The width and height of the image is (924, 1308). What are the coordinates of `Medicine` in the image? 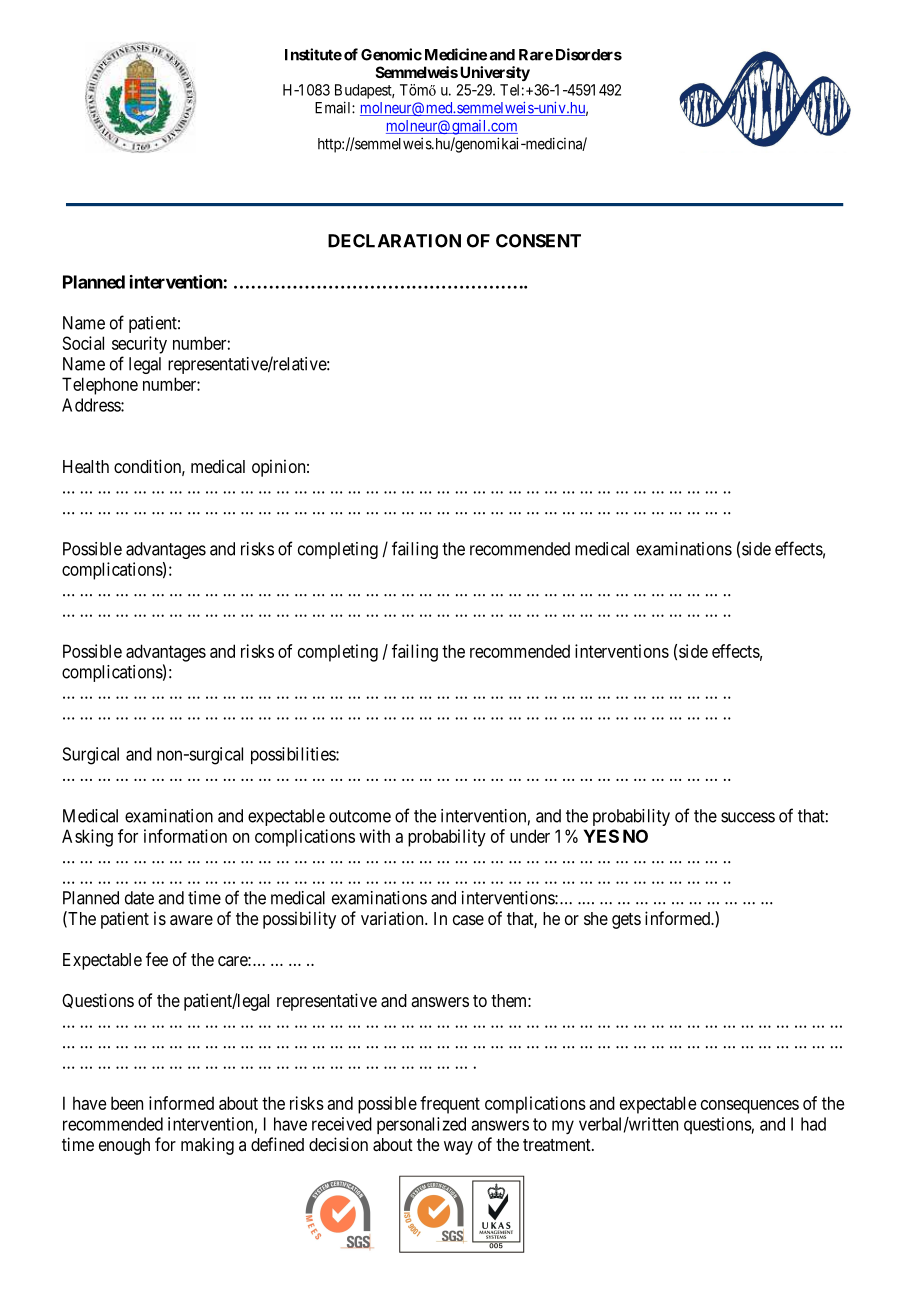 It's located at (456, 54).
